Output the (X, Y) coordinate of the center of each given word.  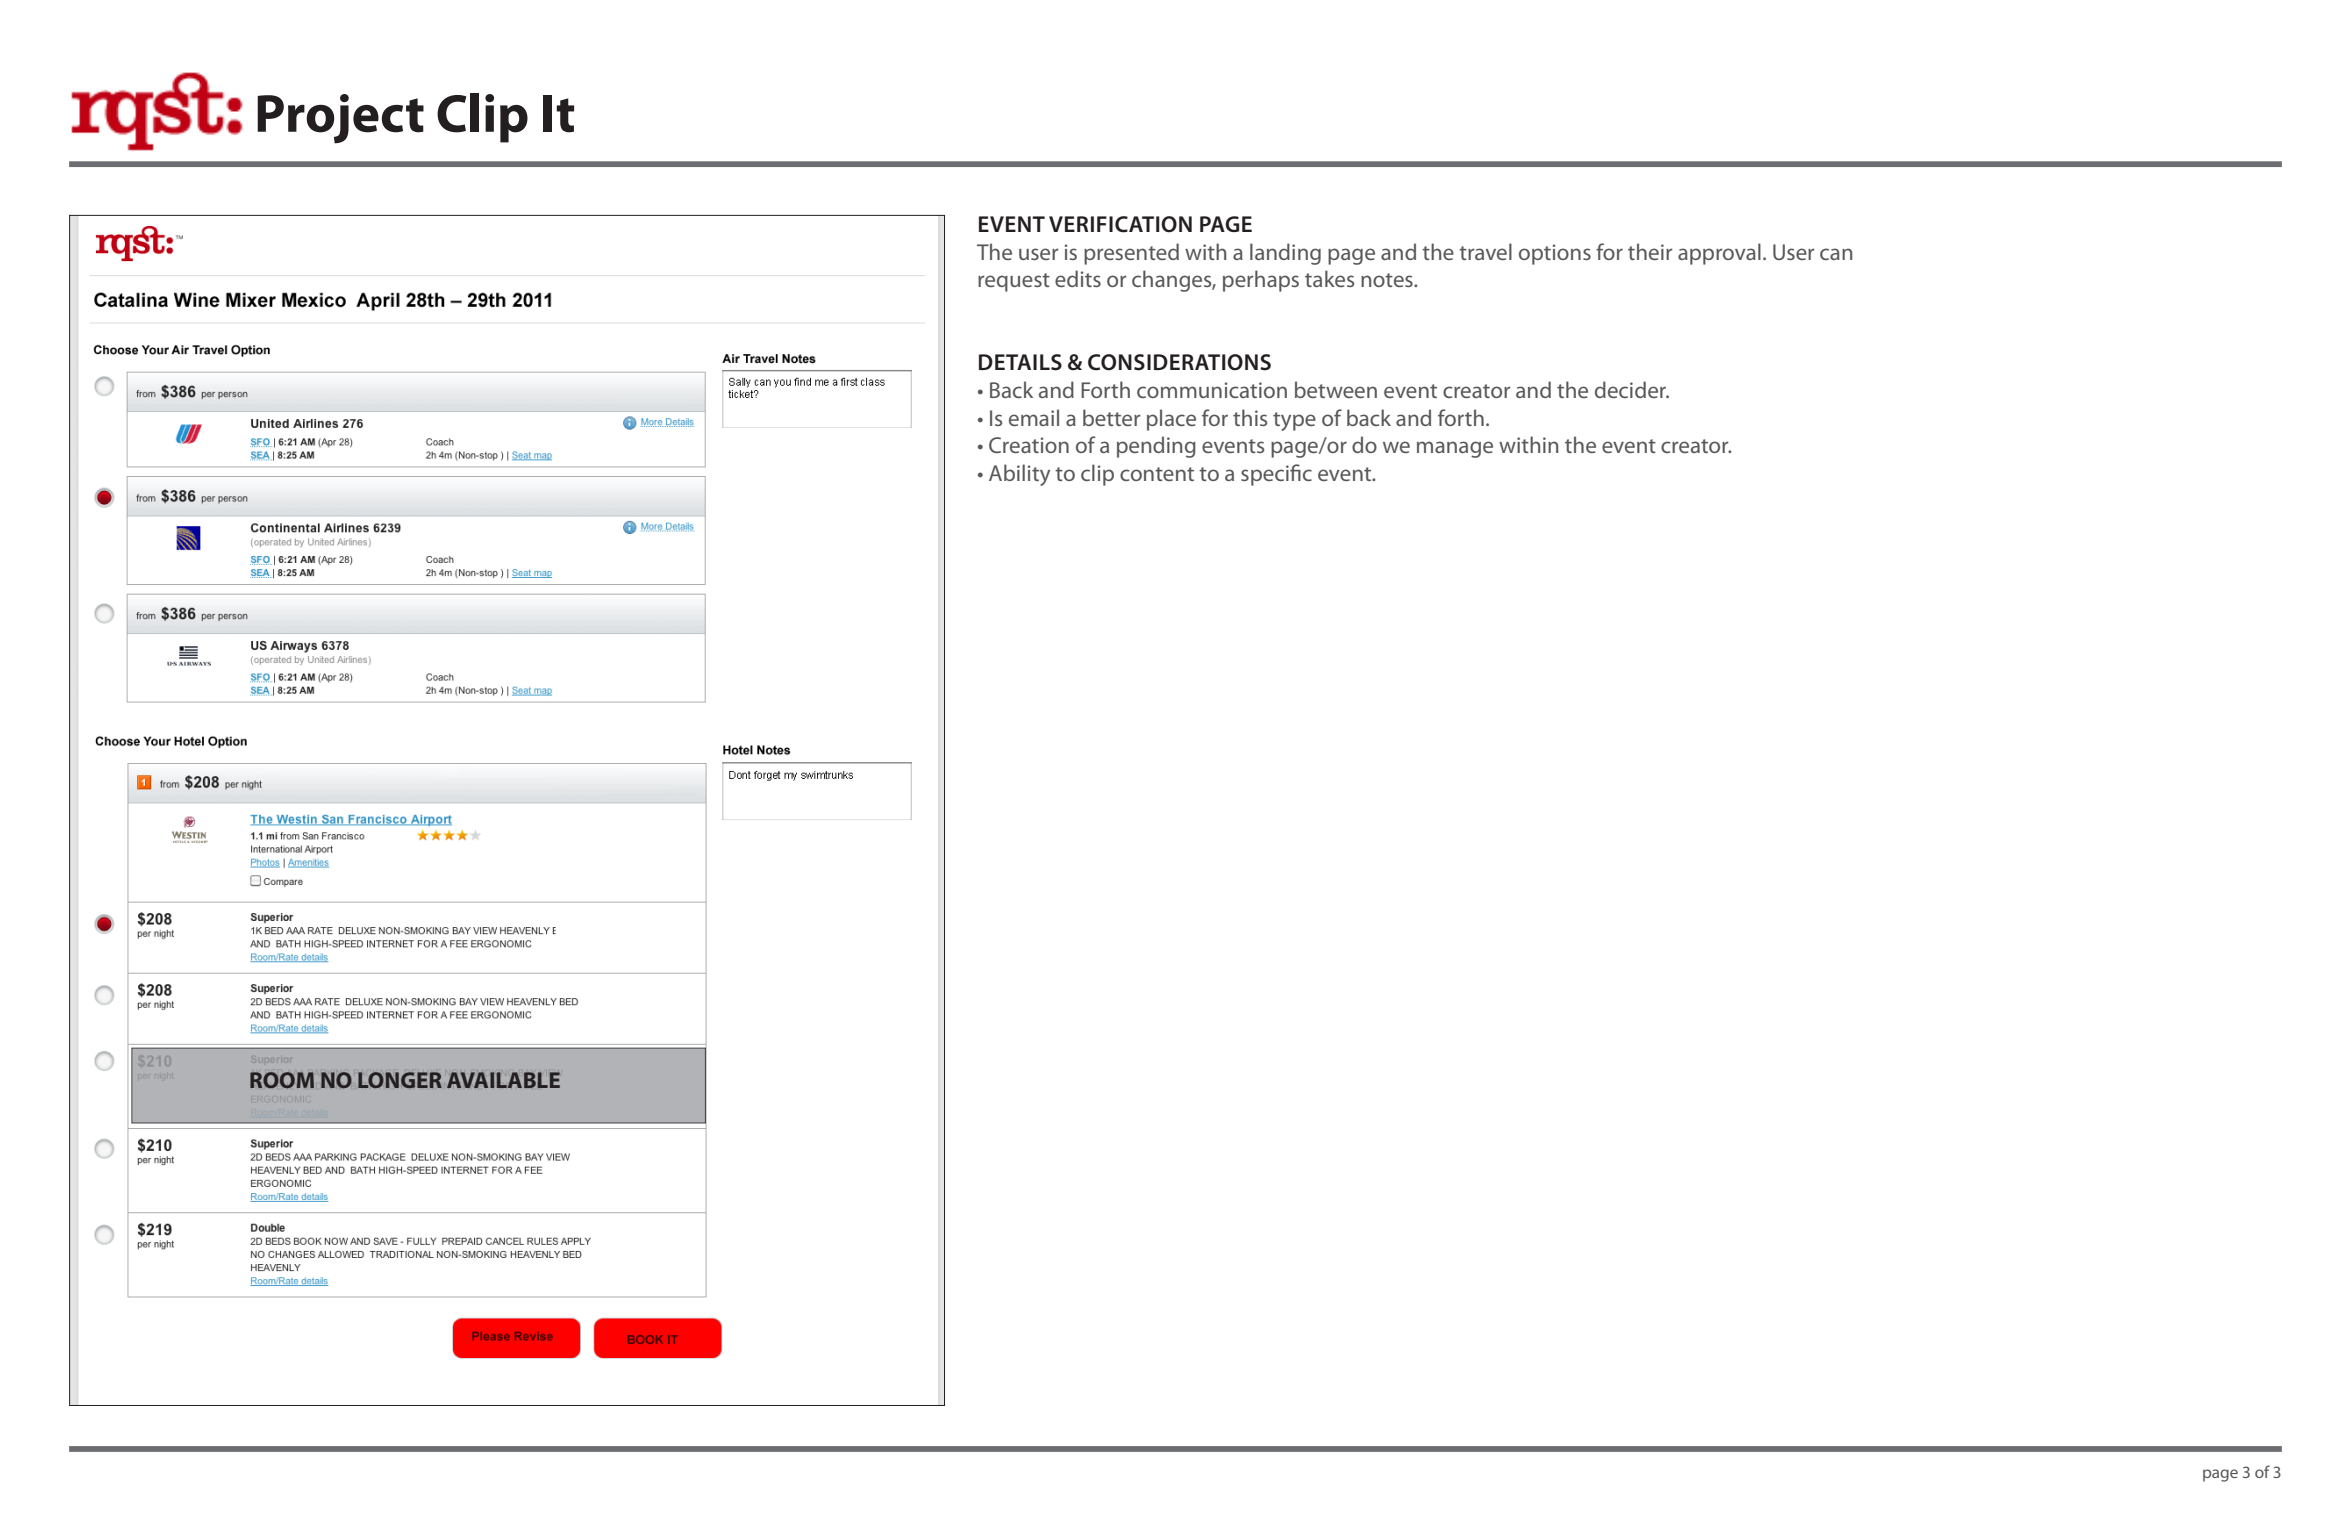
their (1650, 251)
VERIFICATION (1120, 224)
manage (1455, 449)
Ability (1019, 475)
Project (340, 119)
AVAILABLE (503, 1080)
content (1157, 474)
